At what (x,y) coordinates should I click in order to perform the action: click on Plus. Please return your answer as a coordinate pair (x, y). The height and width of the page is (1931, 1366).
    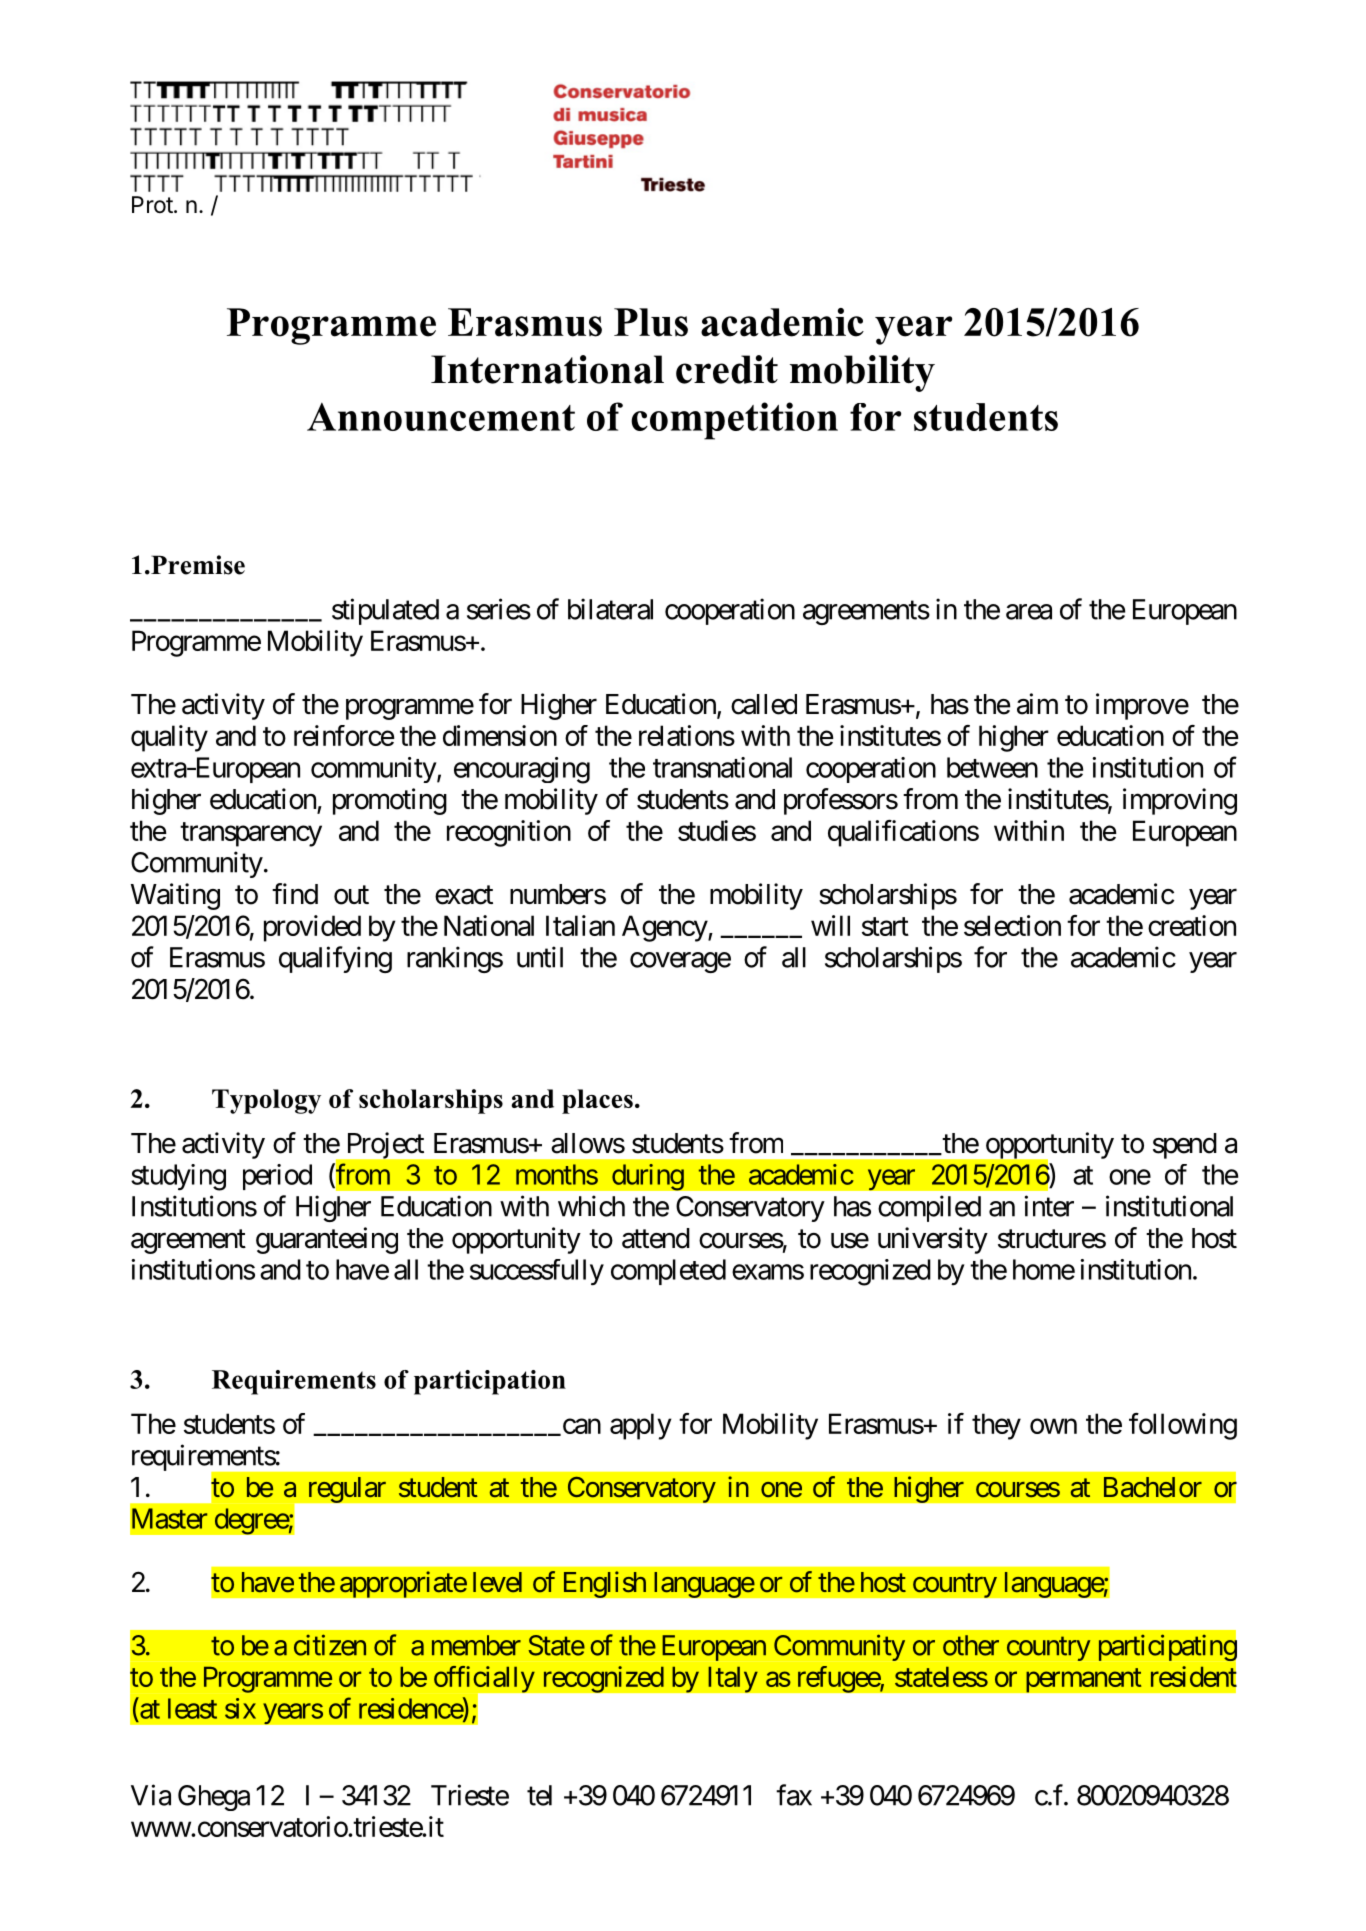
    Looking at the image, I should click on (651, 322).
